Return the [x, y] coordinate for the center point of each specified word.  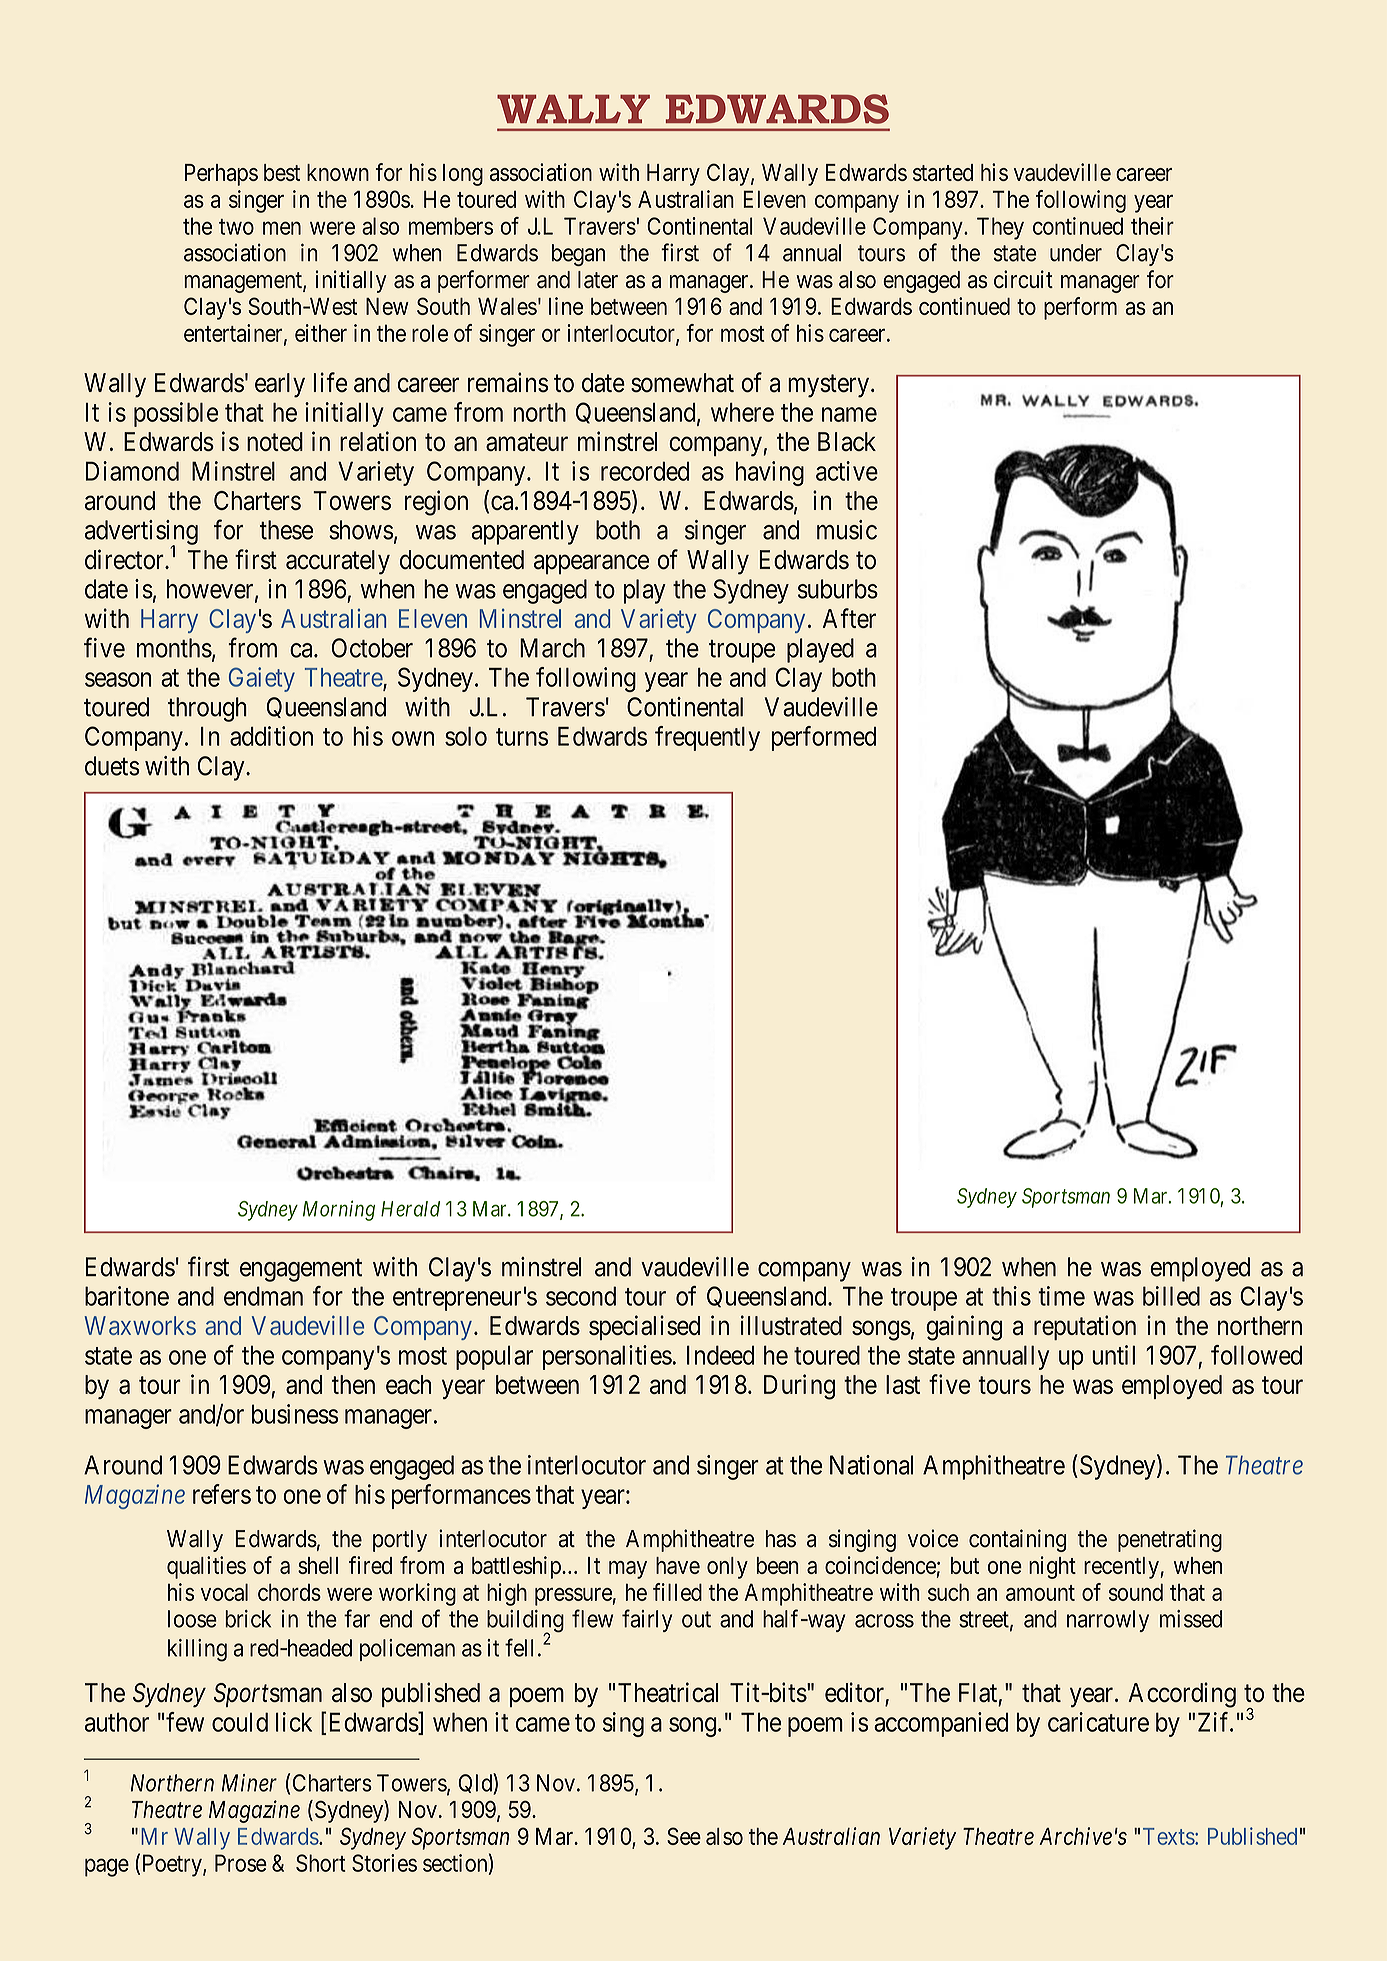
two [236, 227]
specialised [644, 1327]
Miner [249, 1783]
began [578, 255]
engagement [301, 1270]
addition [271, 736]
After [849, 618]
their [1152, 226]
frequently [707, 738]
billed [1171, 1296]
